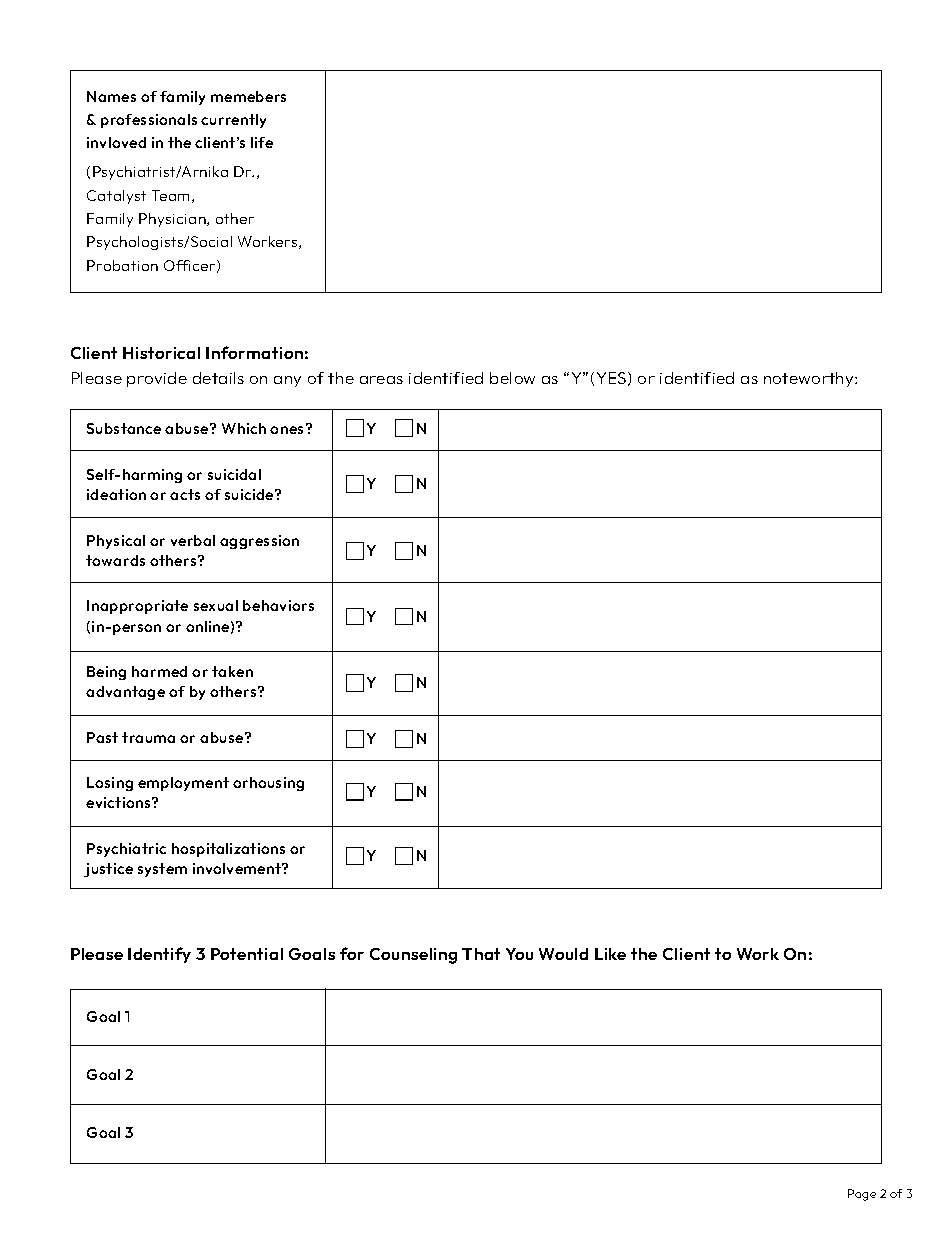 The height and width of the screenshot is (1233, 952). What do you see at coordinates (159, 671) in the screenshot?
I see `harmed` at bounding box center [159, 671].
